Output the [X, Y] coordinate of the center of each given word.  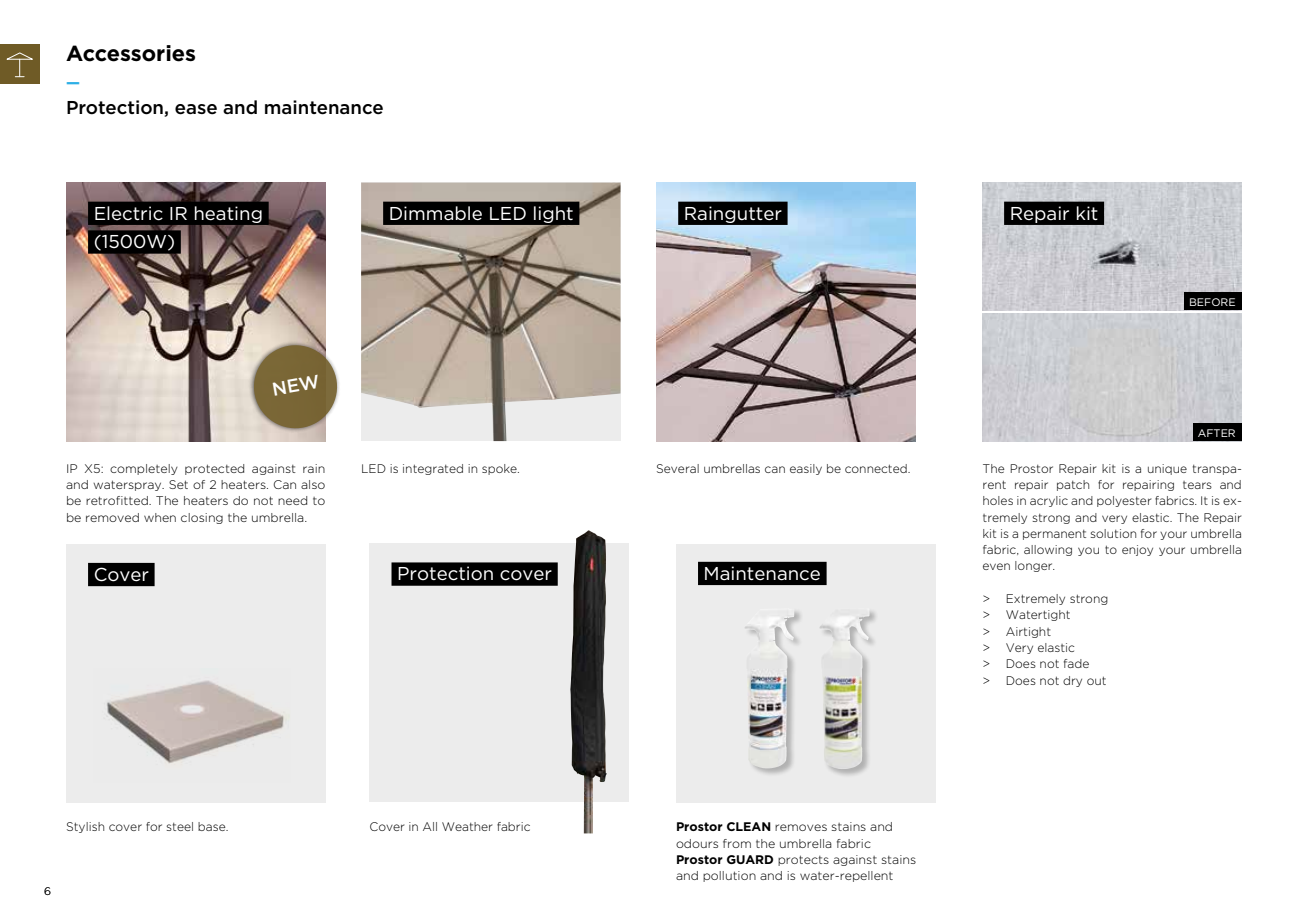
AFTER [1216, 433]
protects [803, 860]
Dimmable [436, 213]
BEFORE [1212, 302]
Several [678, 468]
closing [202, 518]
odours [697, 843]
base [213, 826]
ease [196, 109]
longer [1035, 566]
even [996, 566]
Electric [129, 213]
